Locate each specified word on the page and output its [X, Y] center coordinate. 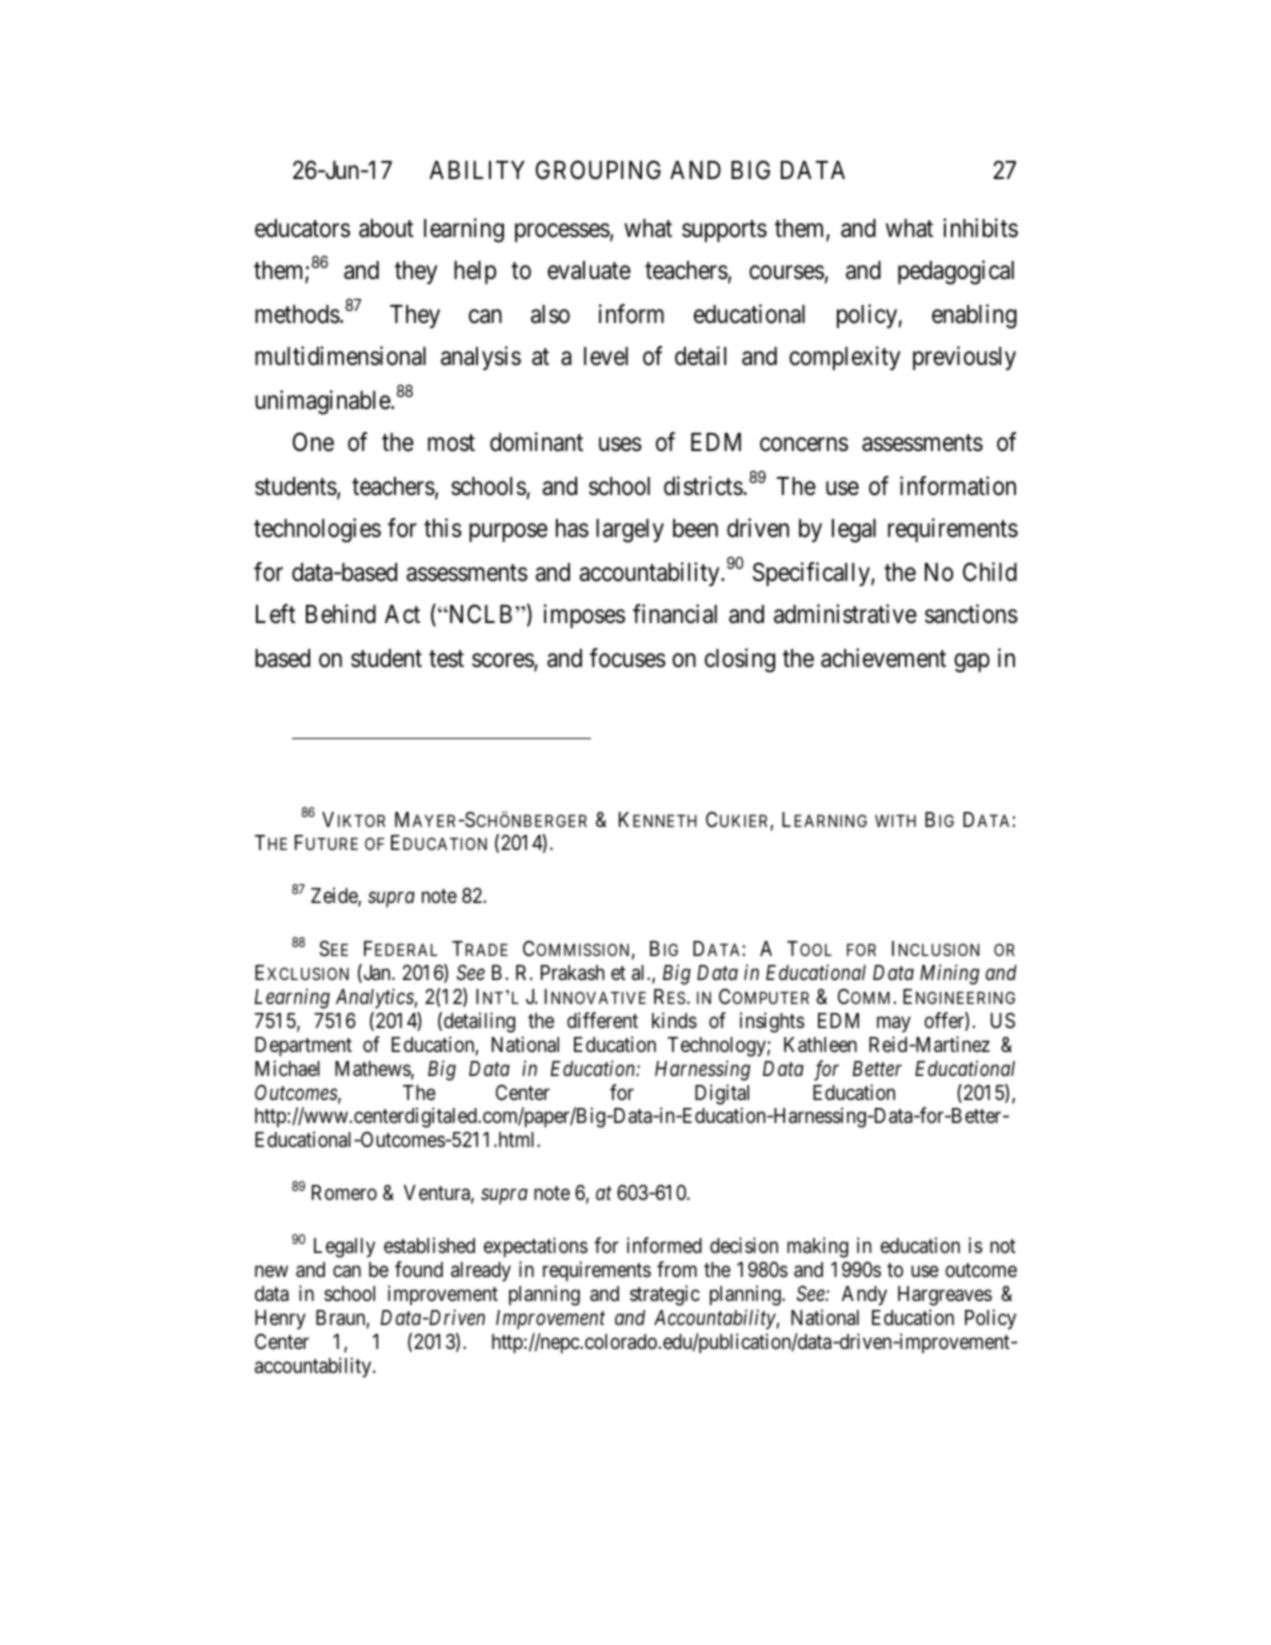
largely [630, 531]
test [446, 659]
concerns [804, 445]
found [419, 1269]
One [313, 442]
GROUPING [598, 170]
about [386, 228]
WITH [895, 821]
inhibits [980, 228]
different [602, 1020]
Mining [949, 975]
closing [740, 660]
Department [303, 1047]
